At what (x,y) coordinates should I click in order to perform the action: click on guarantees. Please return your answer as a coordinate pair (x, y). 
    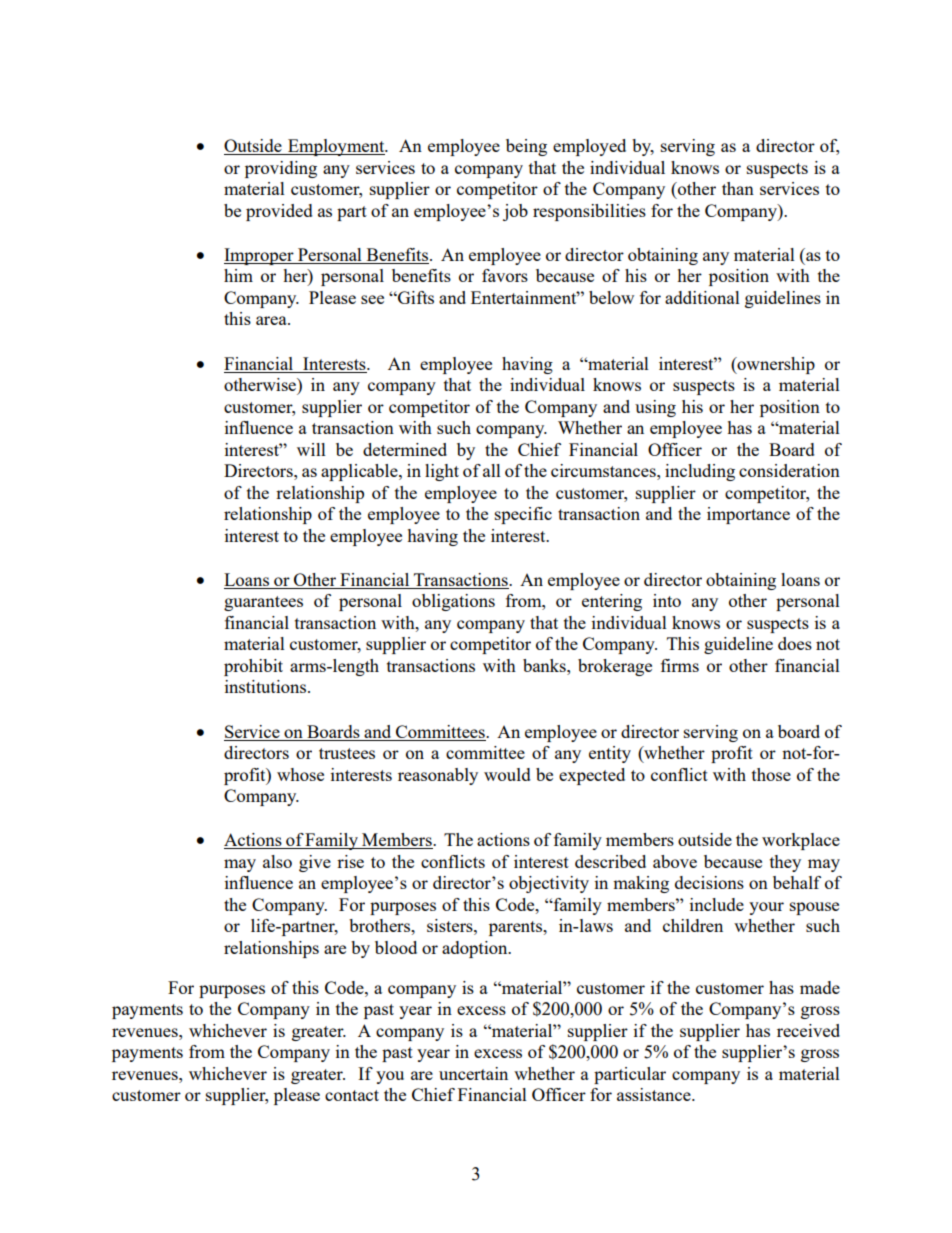
    Looking at the image, I should click on (263, 603).
